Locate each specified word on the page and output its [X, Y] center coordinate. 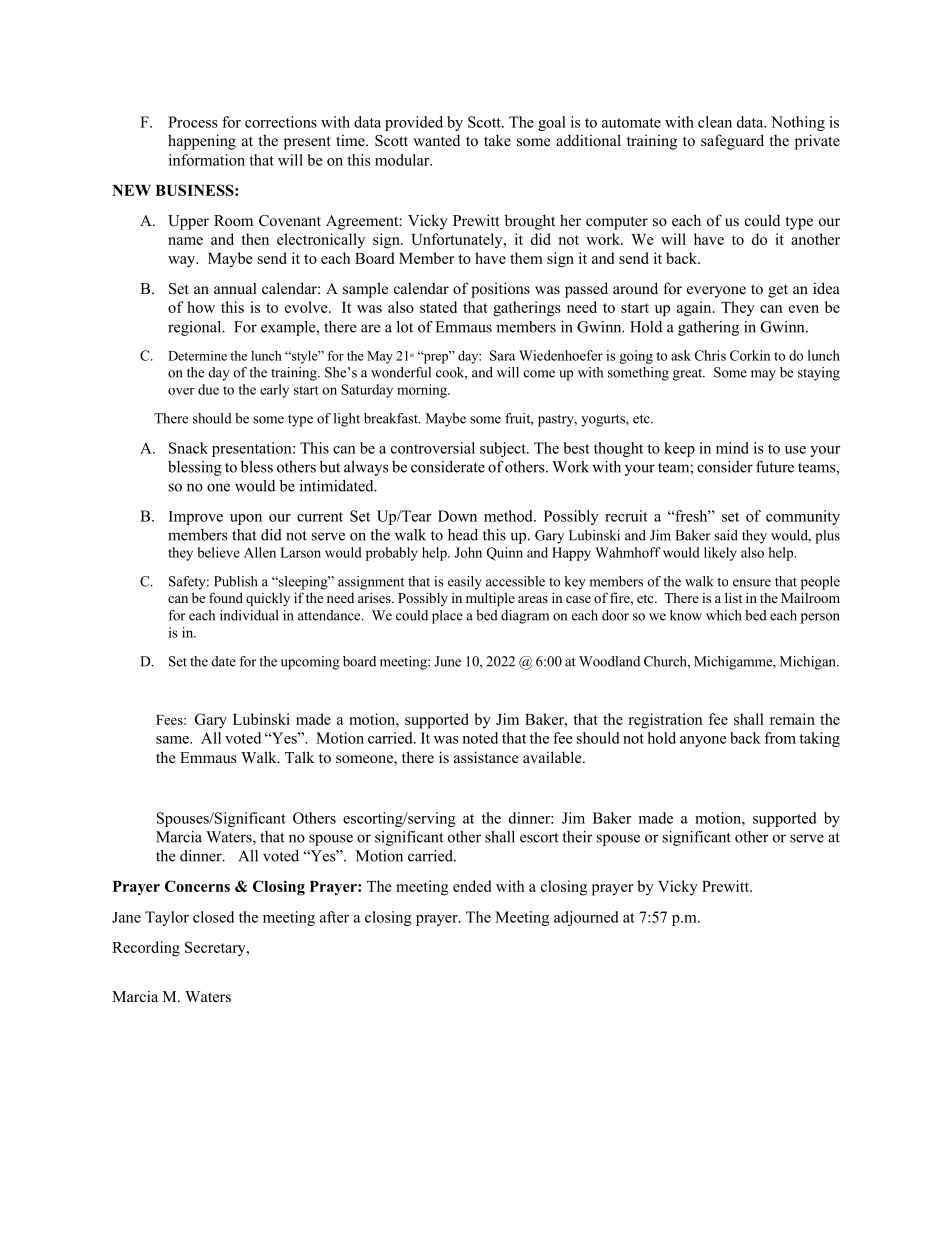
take [497, 140]
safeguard [732, 142]
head [463, 535]
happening [202, 142]
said [726, 535]
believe [219, 552]
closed [213, 917]
